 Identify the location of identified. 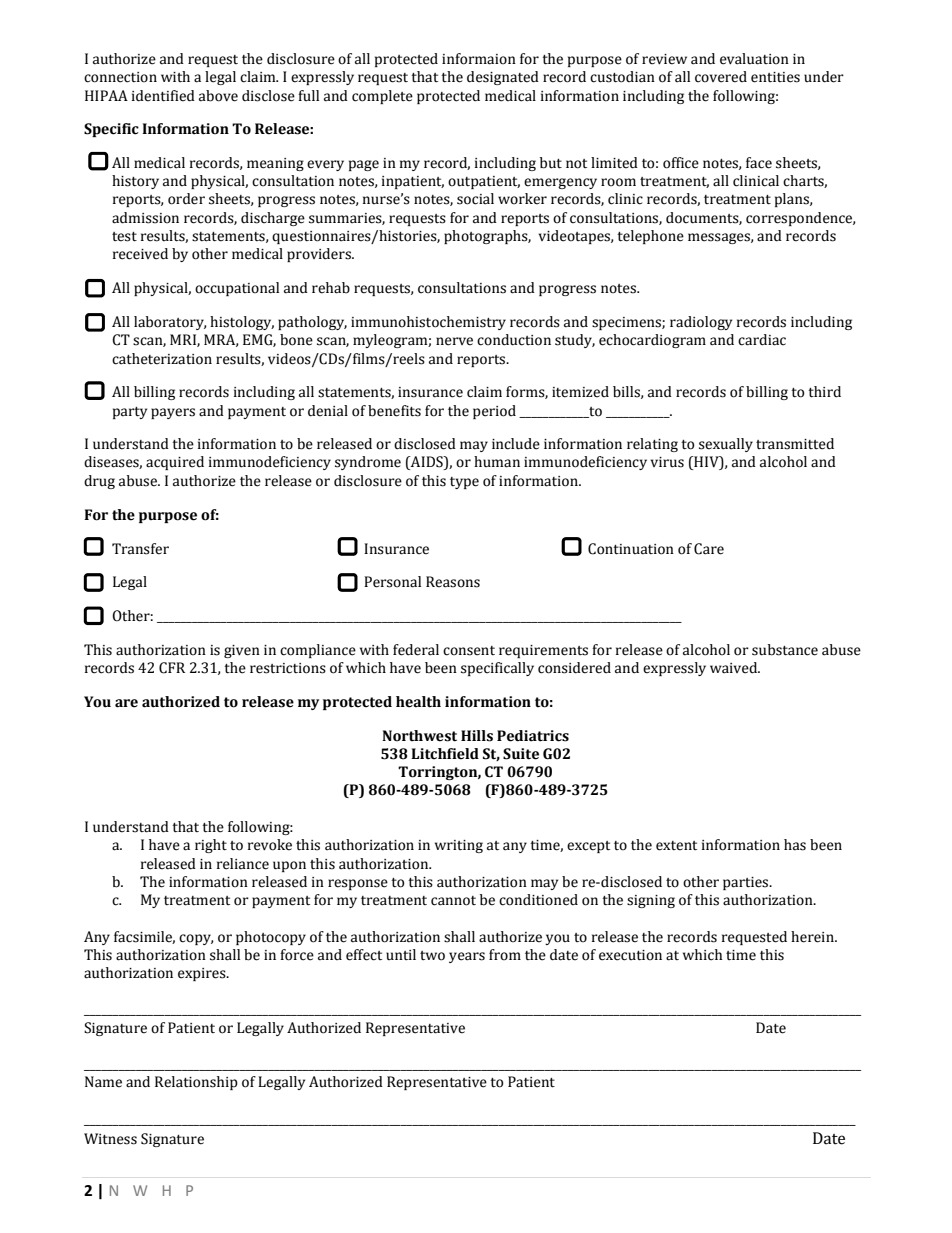
(163, 96).
